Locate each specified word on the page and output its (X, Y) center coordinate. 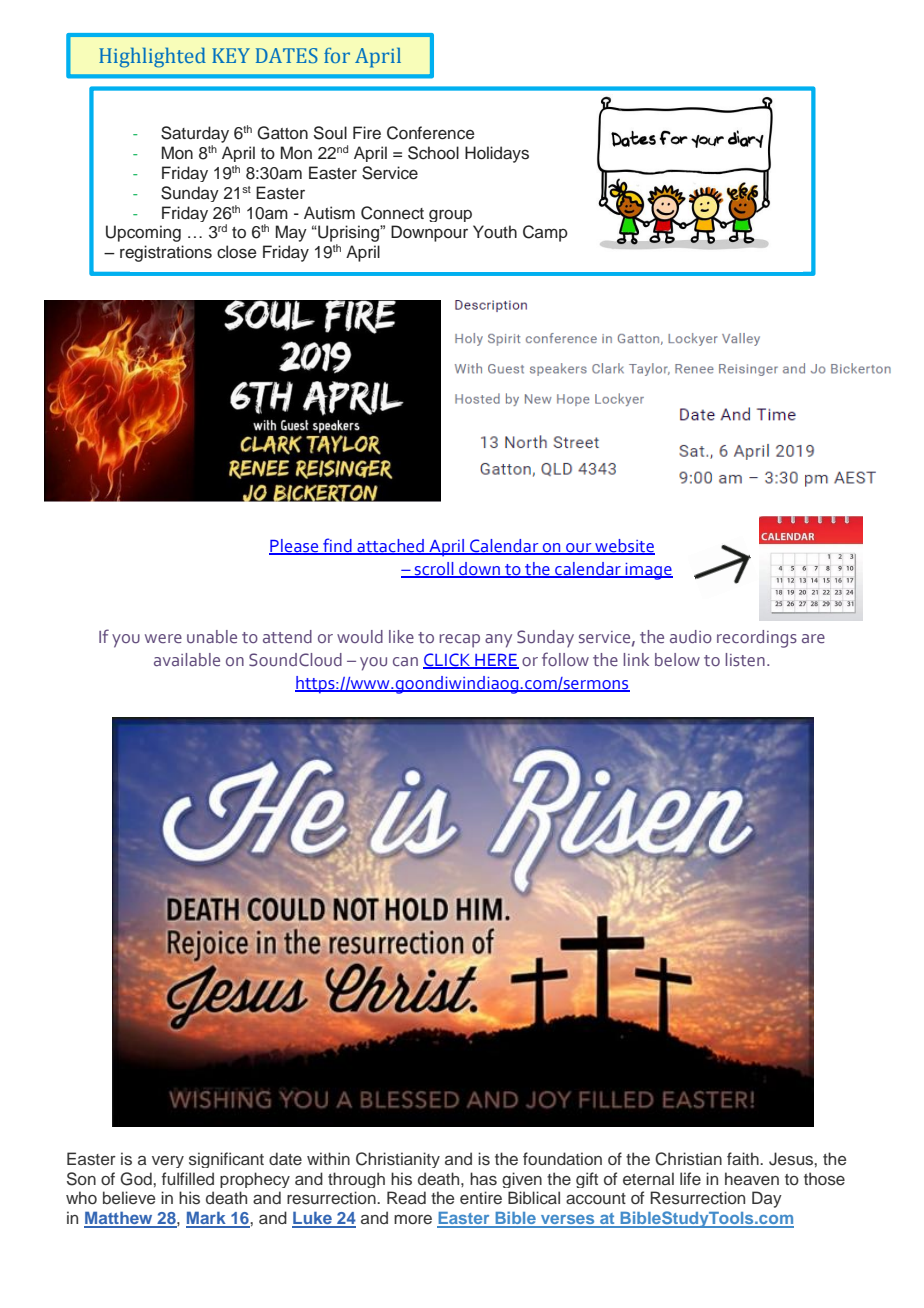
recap (460, 641)
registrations (166, 253)
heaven (752, 1178)
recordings (757, 639)
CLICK (448, 660)
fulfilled (188, 1178)
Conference (431, 133)
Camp (545, 233)
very (168, 1162)
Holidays (497, 154)
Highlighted (152, 57)
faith (744, 1158)
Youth (495, 232)
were (163, 639)
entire (481, 1197)
